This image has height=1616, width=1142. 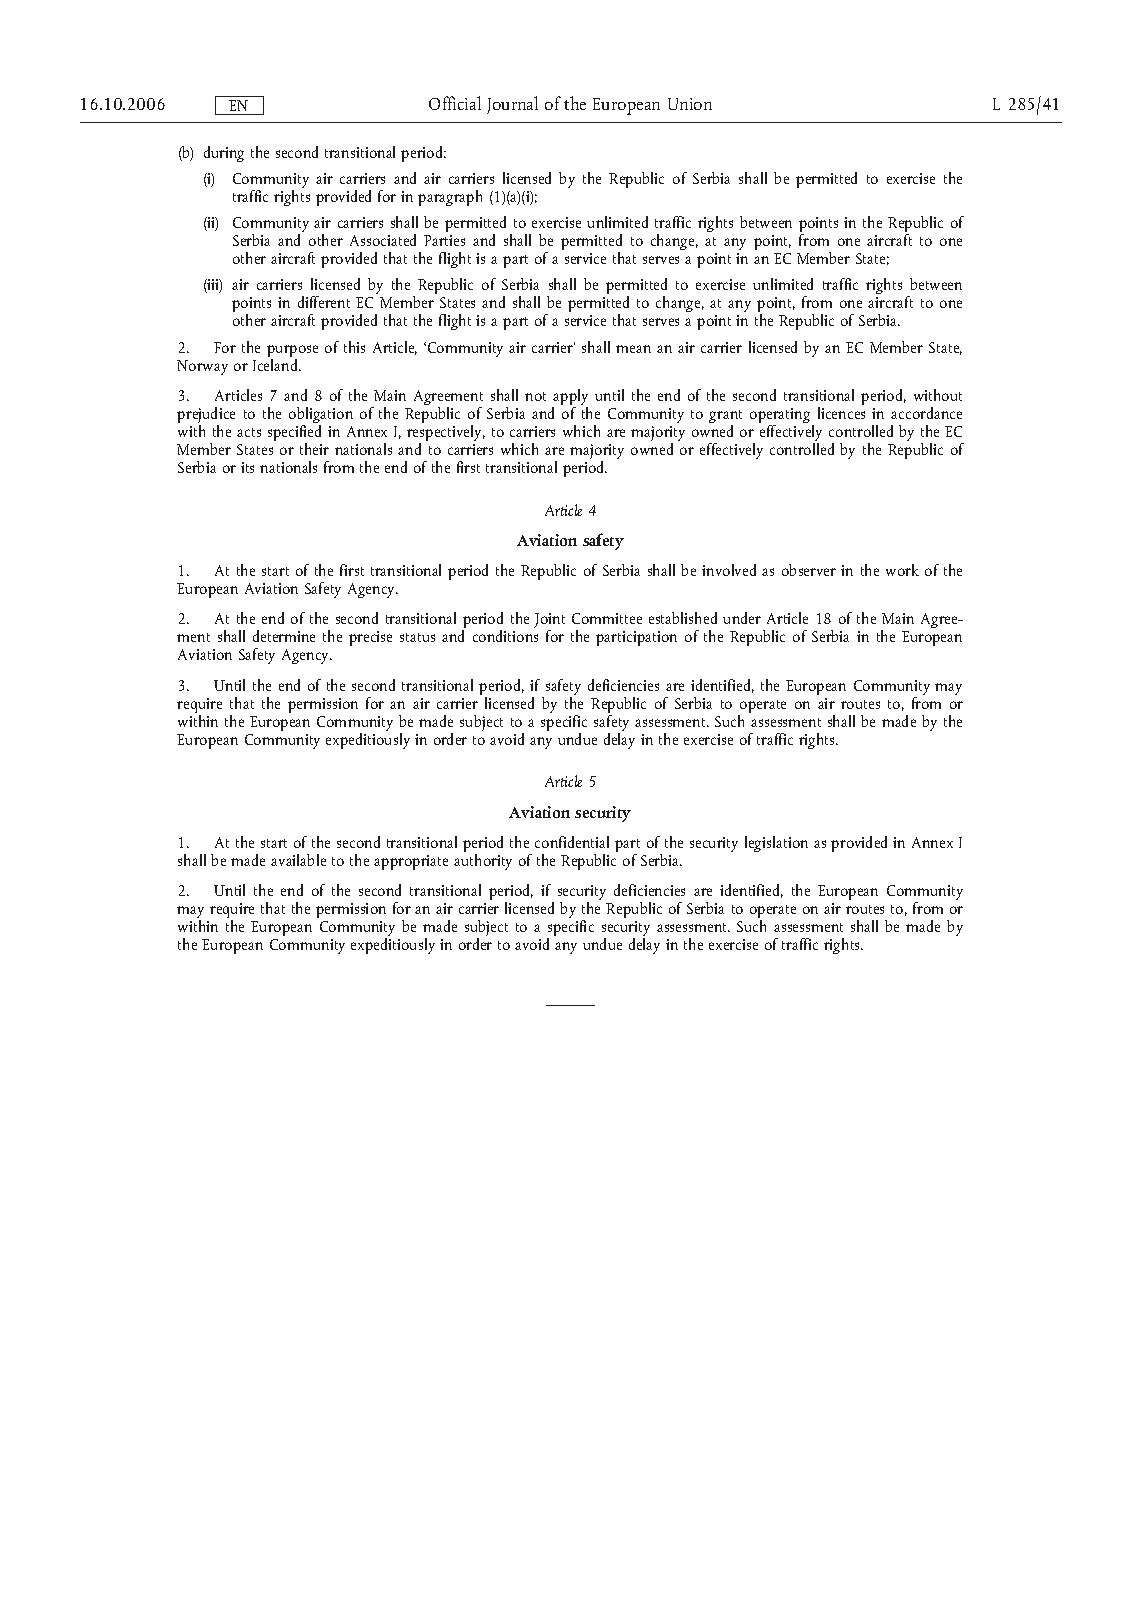 What do you see at coordinates (690, 104) in the image?
I see `Union` at bounding box center [690, 104].
